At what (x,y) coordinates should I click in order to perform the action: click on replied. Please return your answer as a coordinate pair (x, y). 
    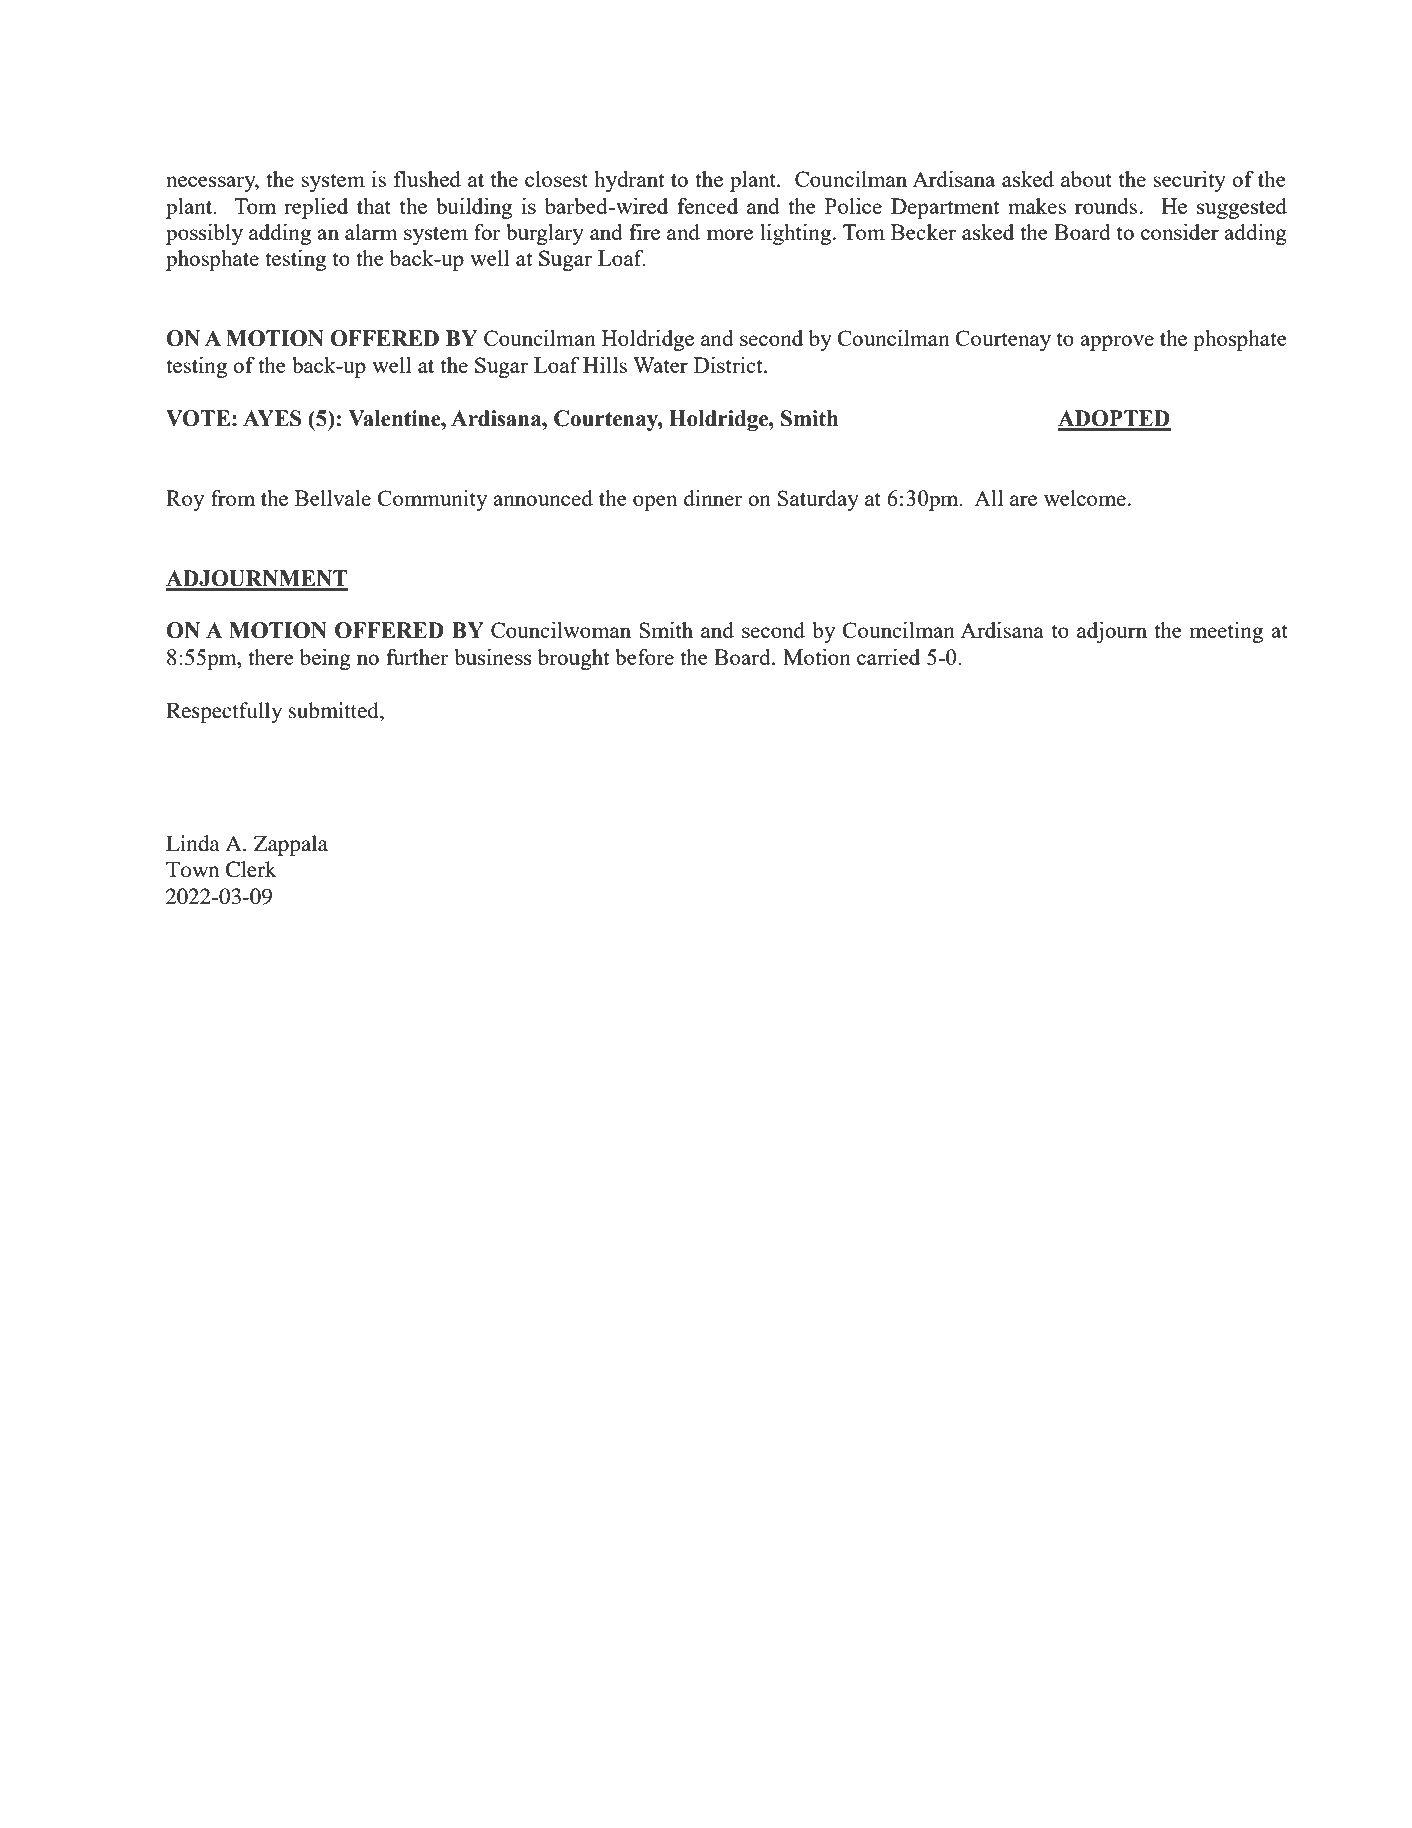
    Looking at the image, I should click on (316, 208).
